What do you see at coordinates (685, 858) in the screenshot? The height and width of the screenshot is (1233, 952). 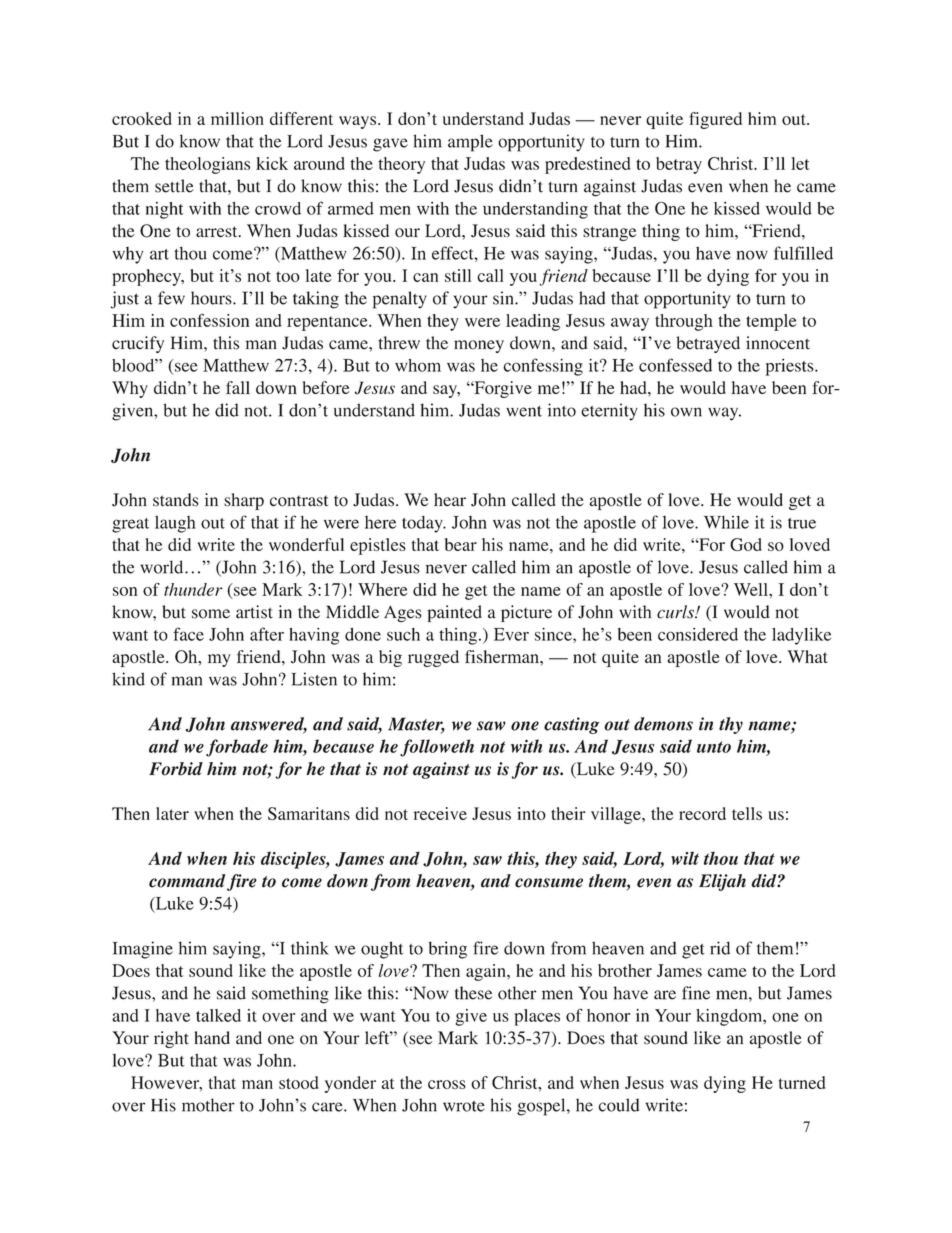 I see `wilt` at bounding box center [685, 858].
